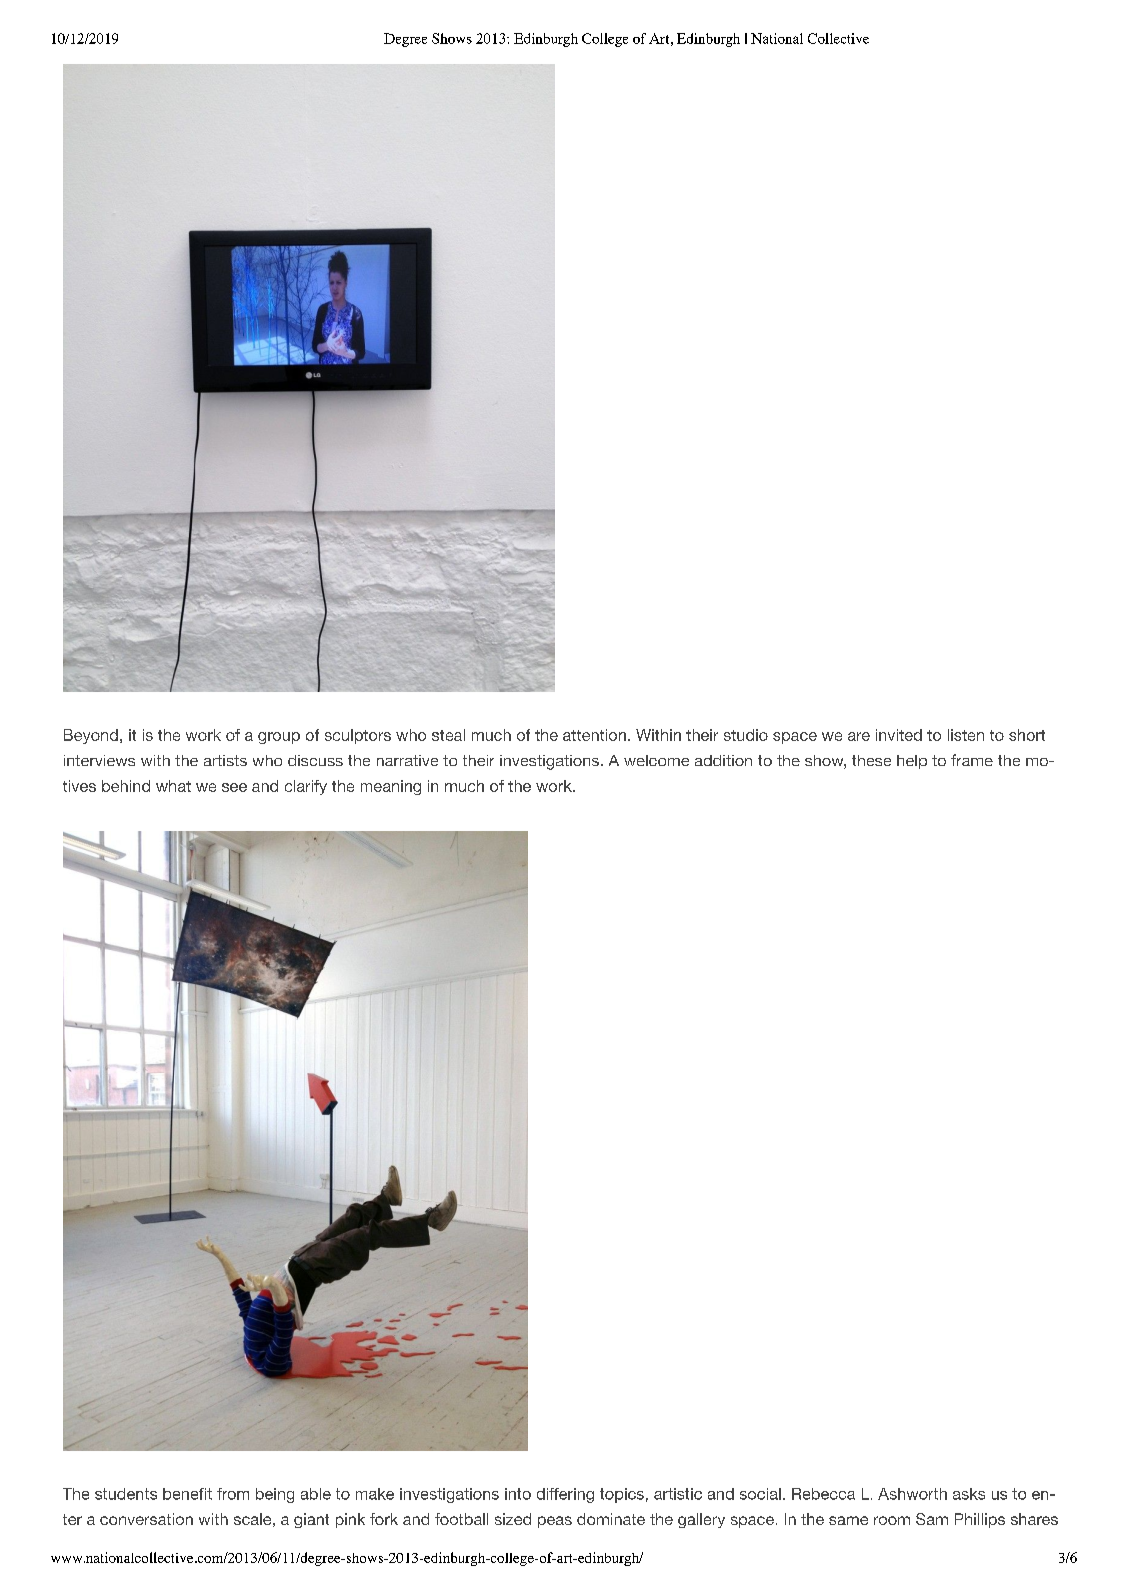  What do you see at coordinates (225, 760) in the image?
I see `artists` at bounding box center [225, 760].
